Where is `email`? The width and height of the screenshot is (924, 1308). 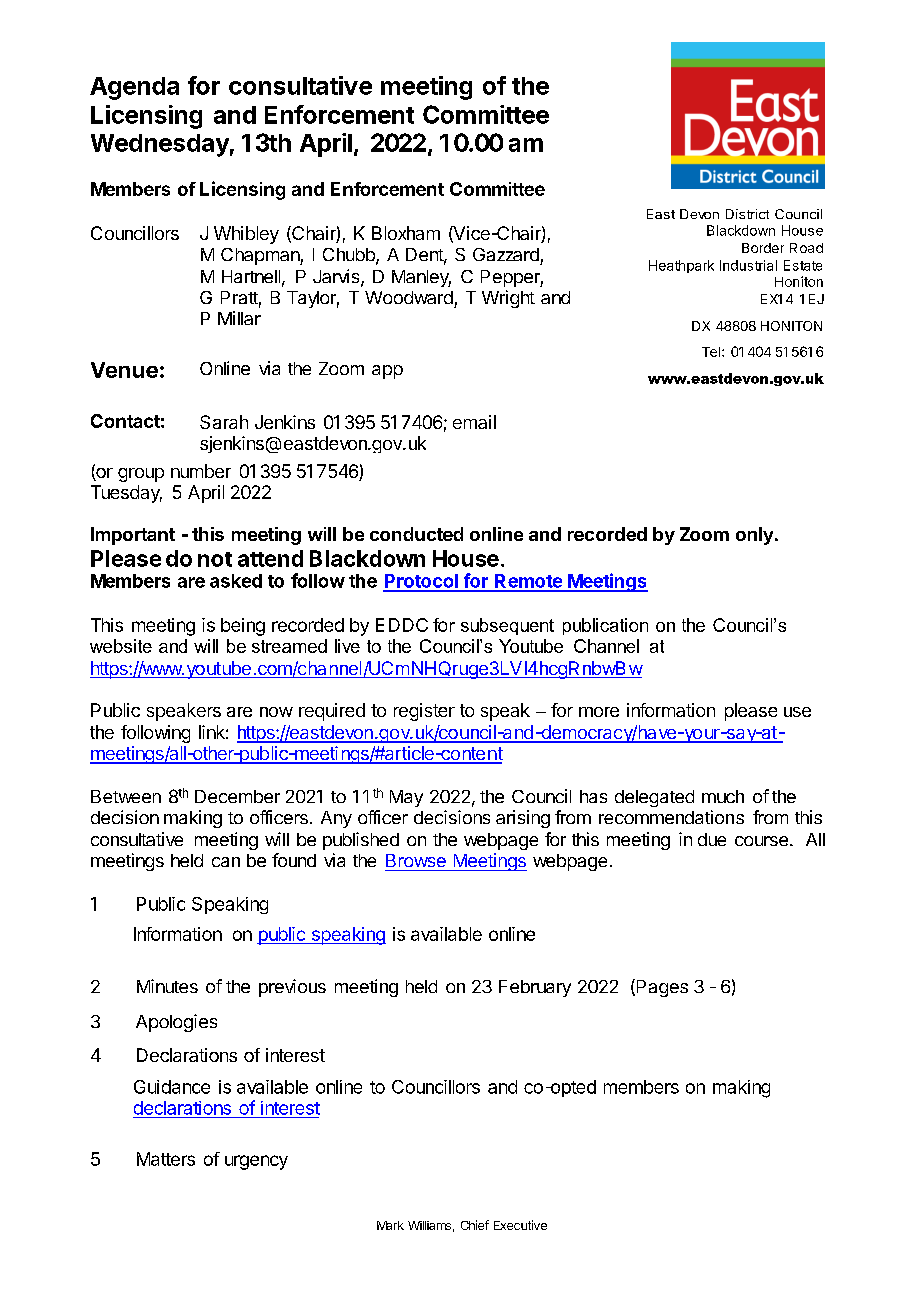
email is located at coordinates (474, 422).
